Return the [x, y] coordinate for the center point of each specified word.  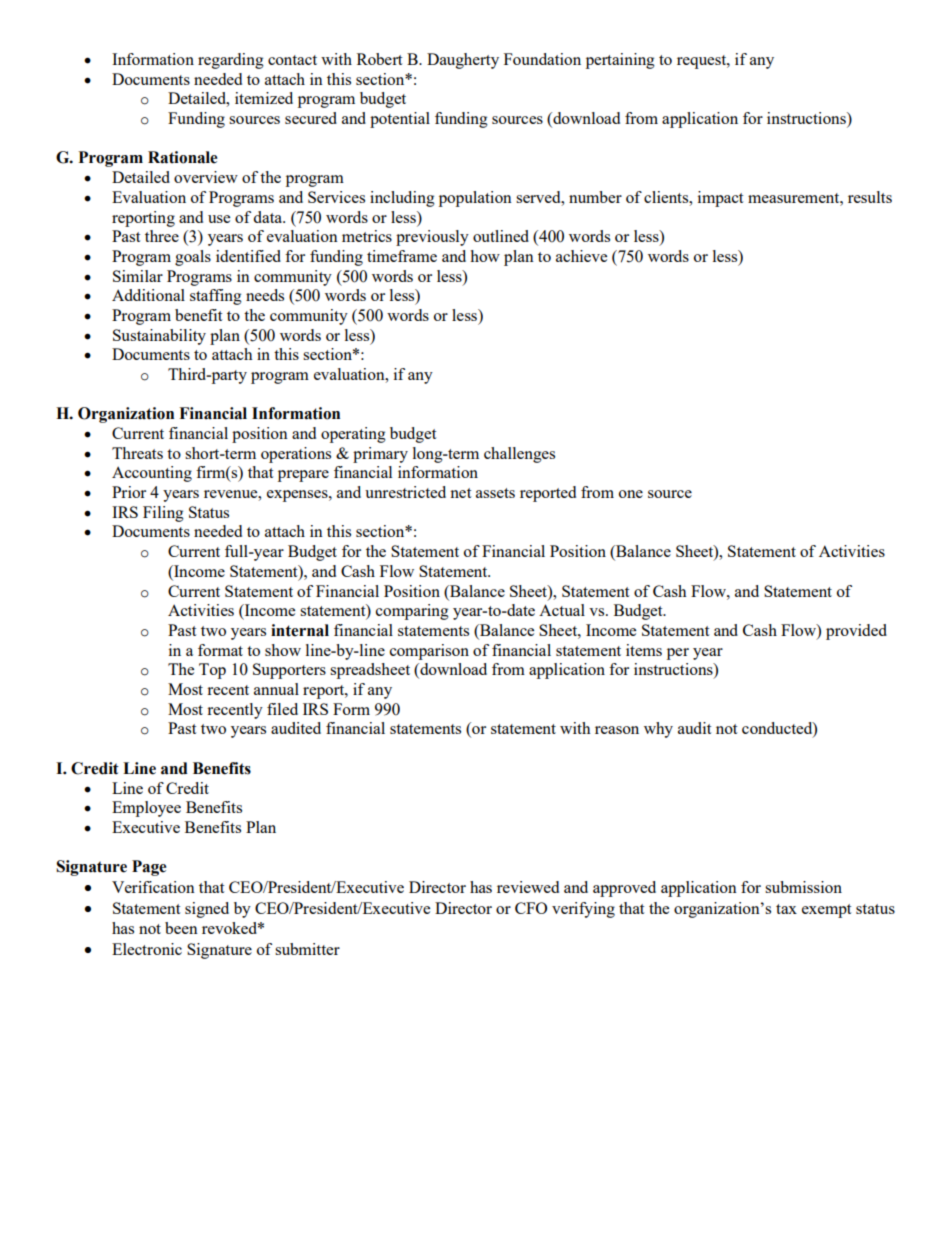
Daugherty [463, 61]
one [631, 494]
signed [207, 910]
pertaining [620, 61]
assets [495, 493]
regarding [231, 61]
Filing [163, 514]
